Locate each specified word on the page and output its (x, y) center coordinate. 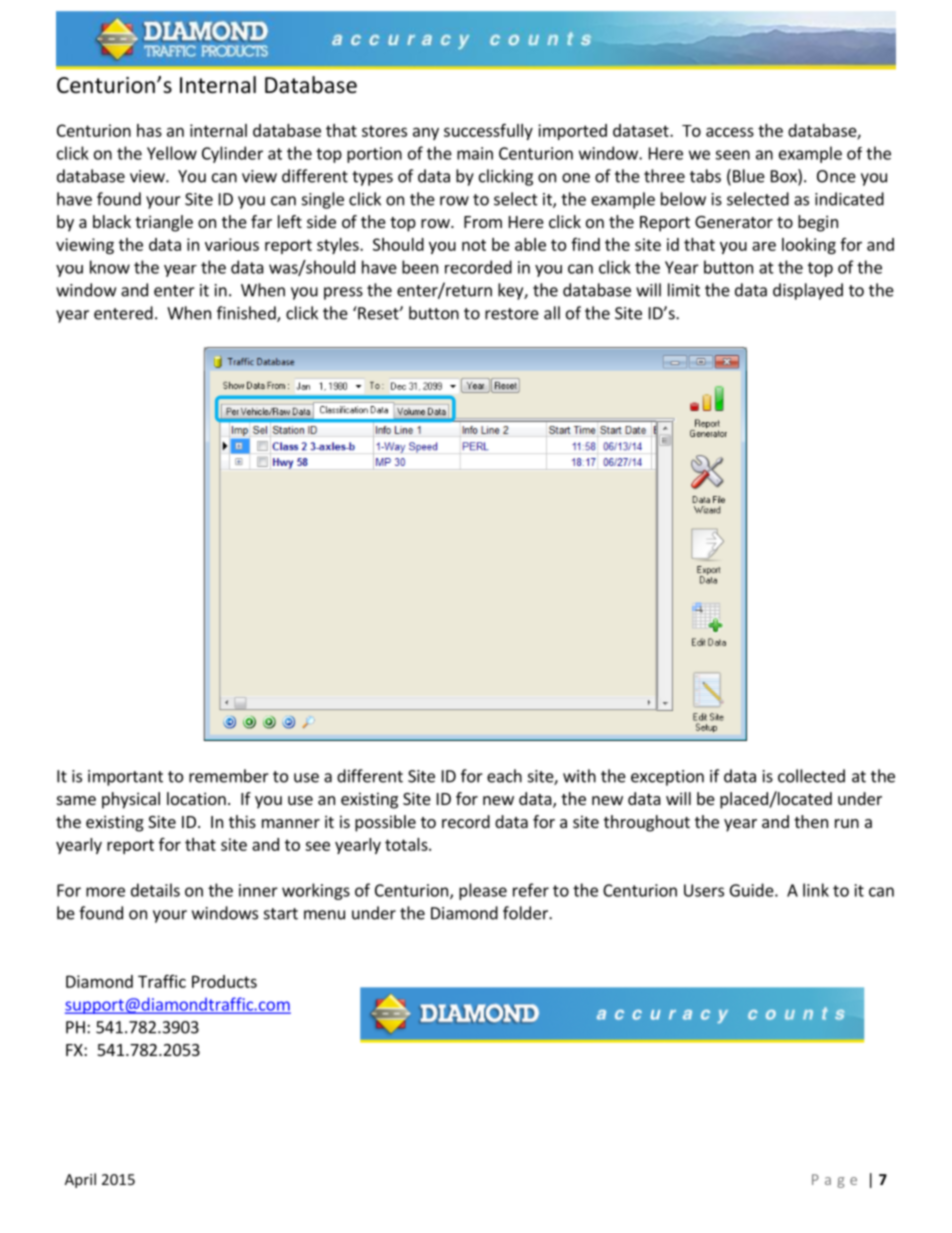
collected (811, 776)
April (80, 1180)
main (475, 153)
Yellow (172, 153)
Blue (749, 176)
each (504, 776)
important (125, 778)
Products (224, 981)
